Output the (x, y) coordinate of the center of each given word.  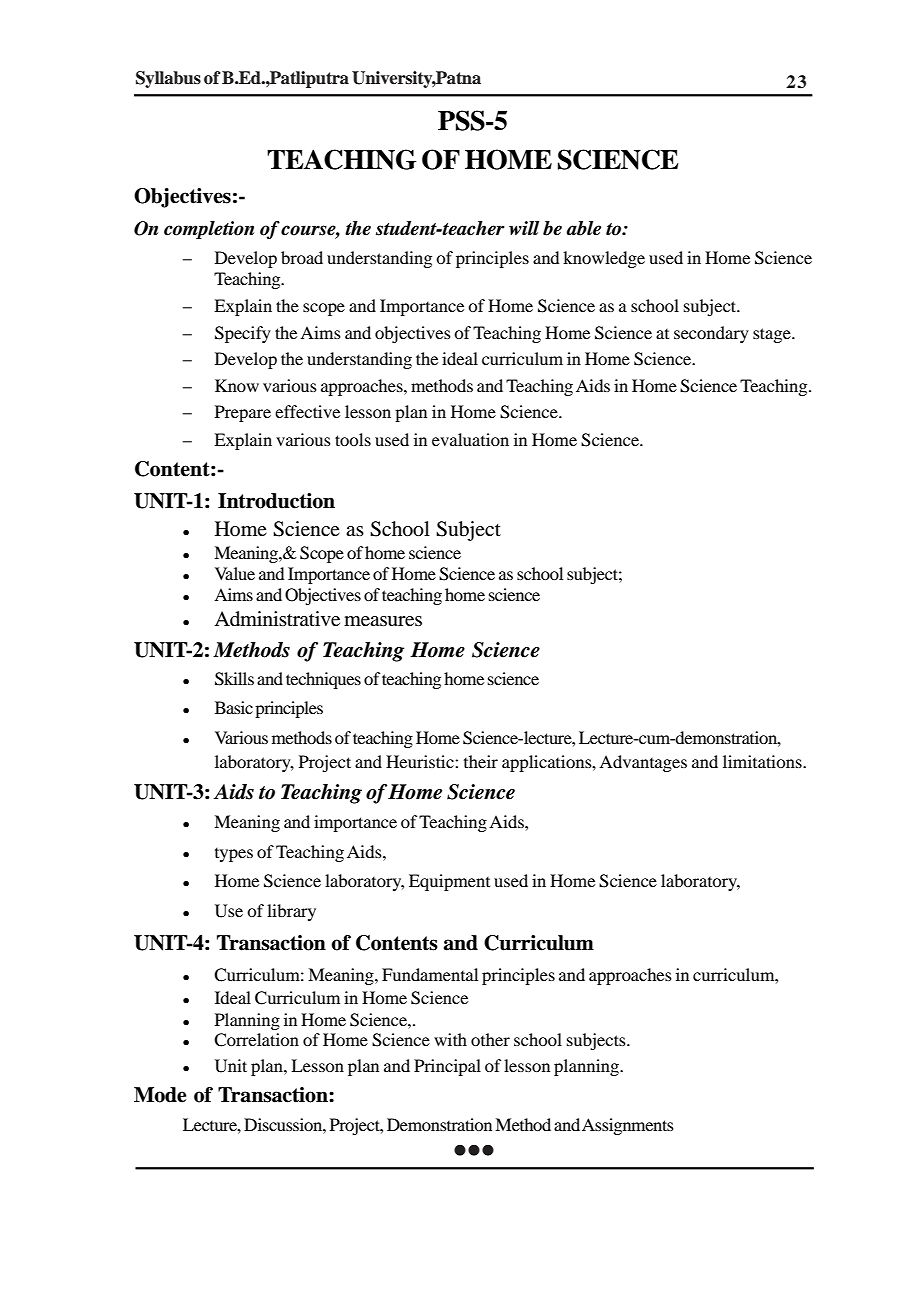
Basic (234, 707)
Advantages (643, 763)
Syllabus (168, 79)
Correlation (256, 1040)
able (584, 228)
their (481, 761)
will (524, 228)
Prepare (243, 413)
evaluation (470, 439)
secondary (711, 334)
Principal (447, 1067)
